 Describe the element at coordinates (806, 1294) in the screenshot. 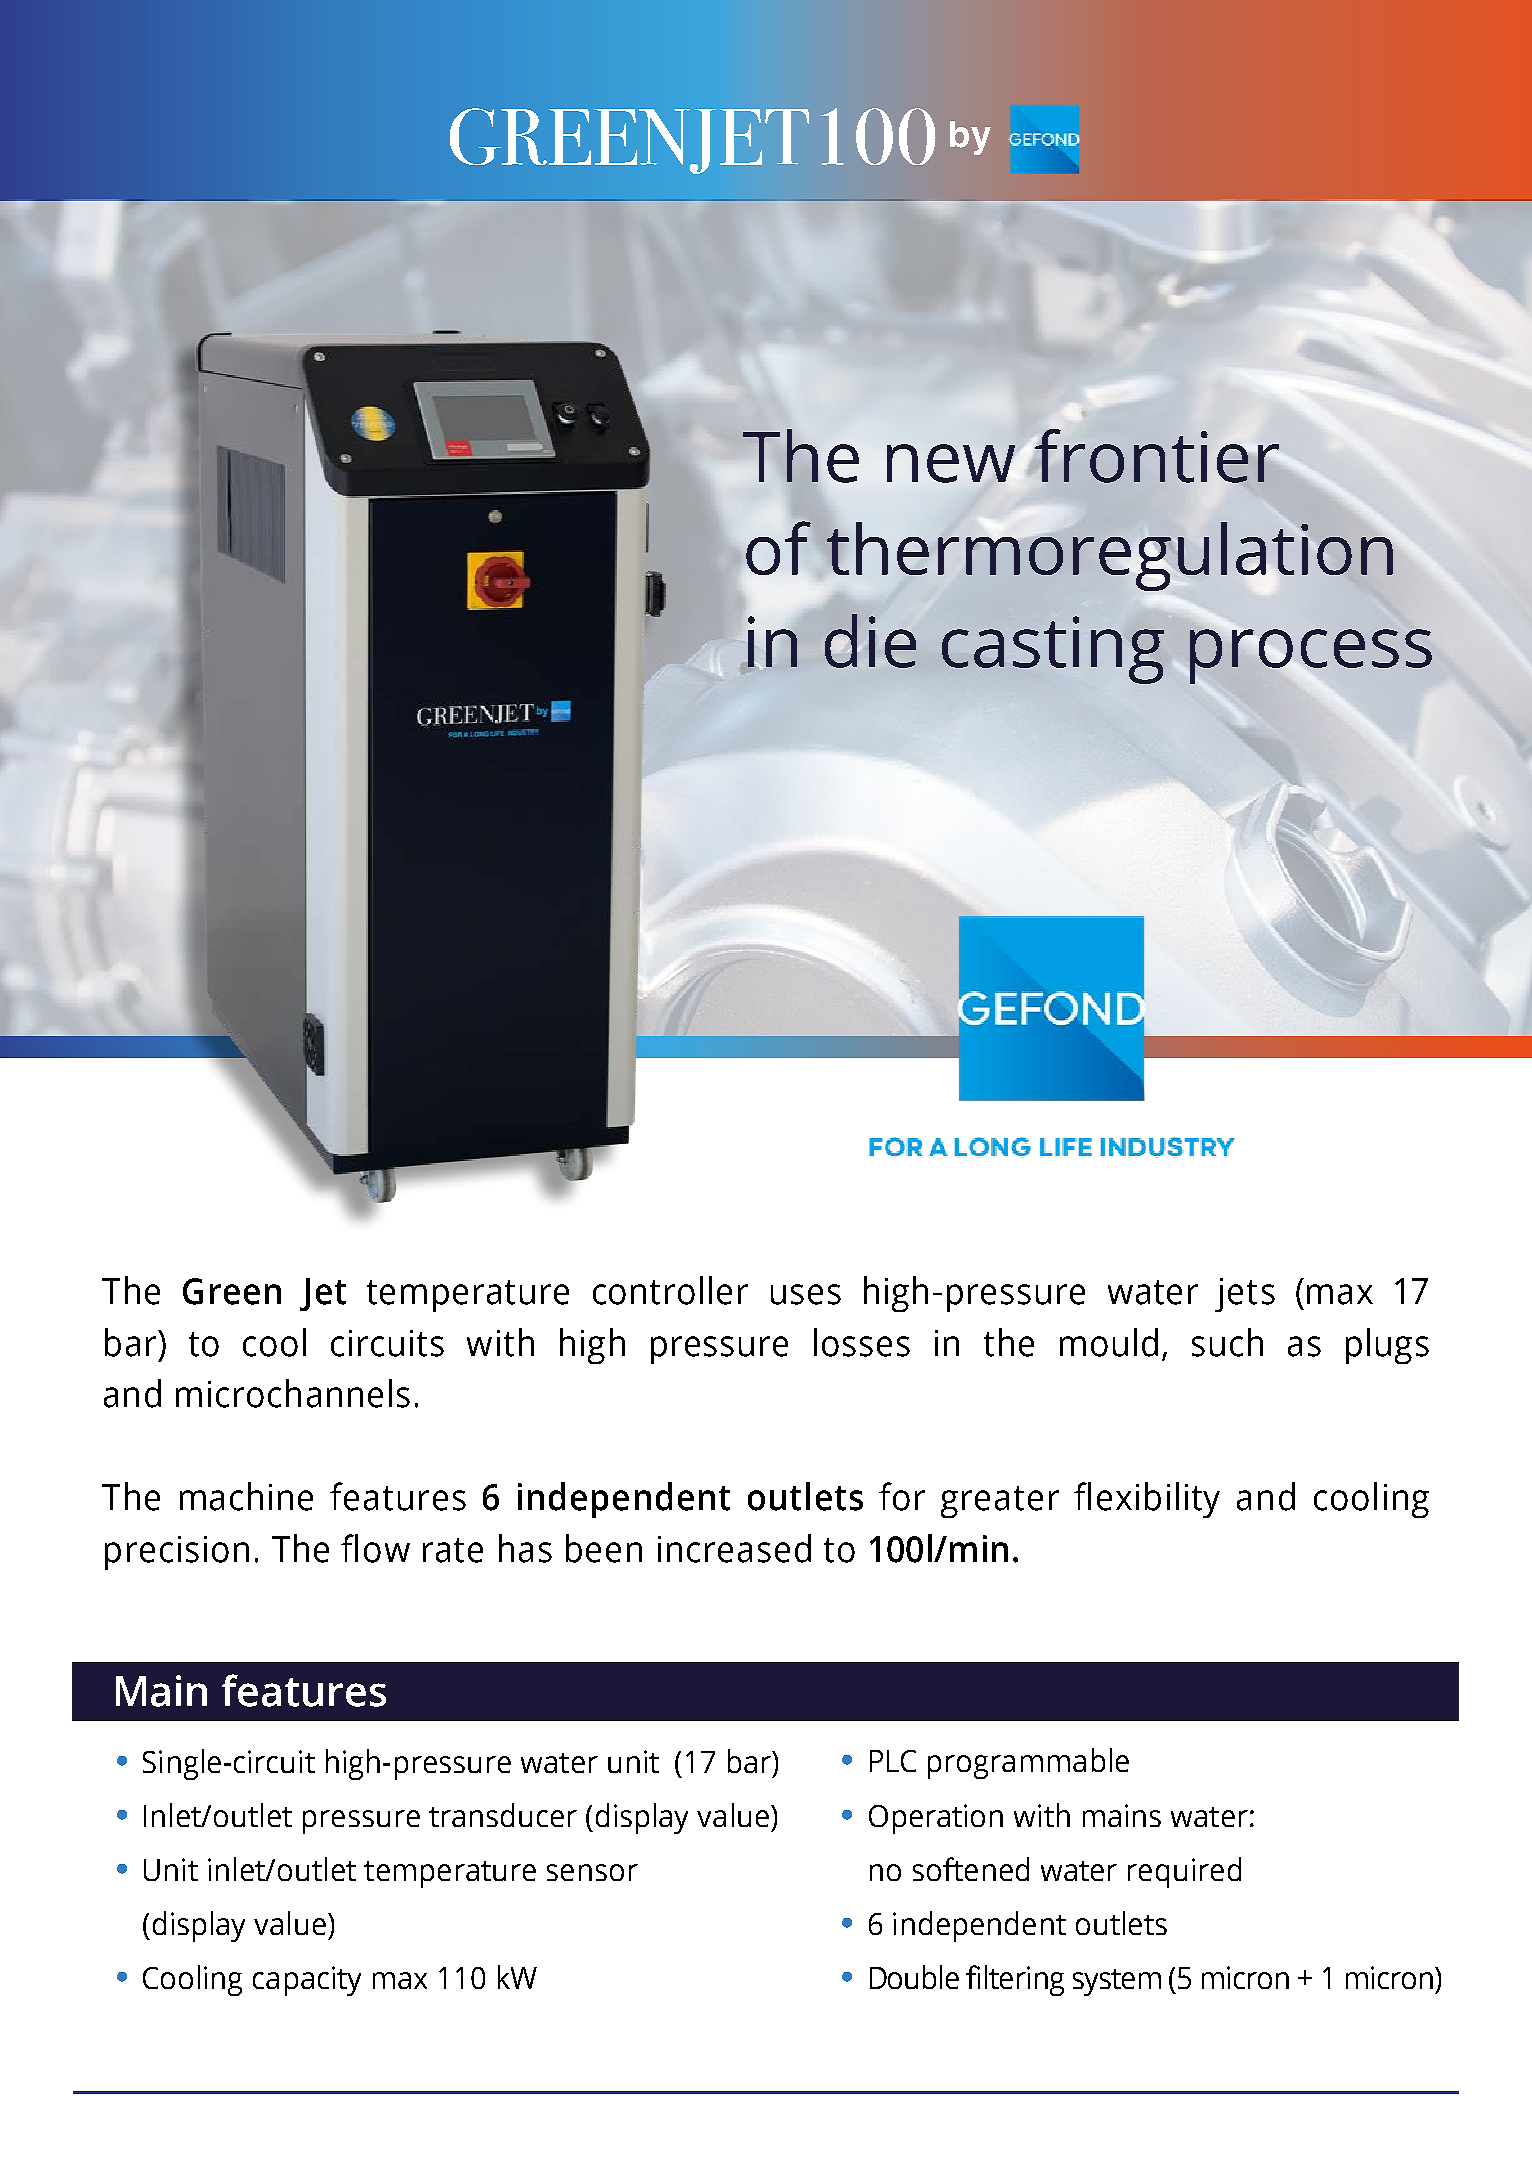

I see `uses` at that location.
